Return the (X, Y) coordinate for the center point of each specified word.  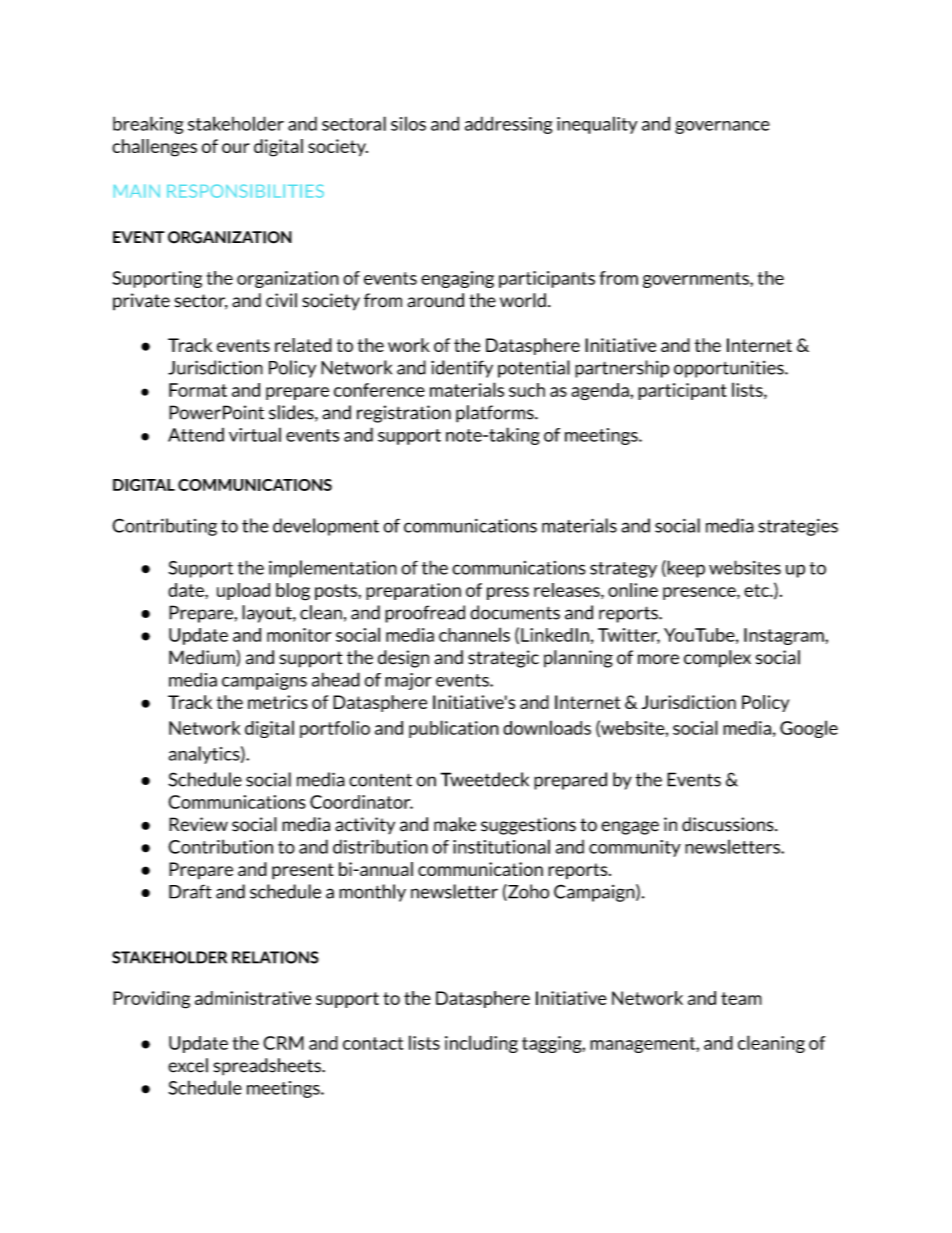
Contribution (220, 846)
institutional (501, 846)
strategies (798, 527)
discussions (729, 824)
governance (722, 127)
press (508, 593)
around (435, 300)
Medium (203, 658)
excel (188, 1065)
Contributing (164, 527)
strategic (503, 659)
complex (717, 659)
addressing (509, 125)
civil (281, 300)
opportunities (730, 369)
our (236, 148)
